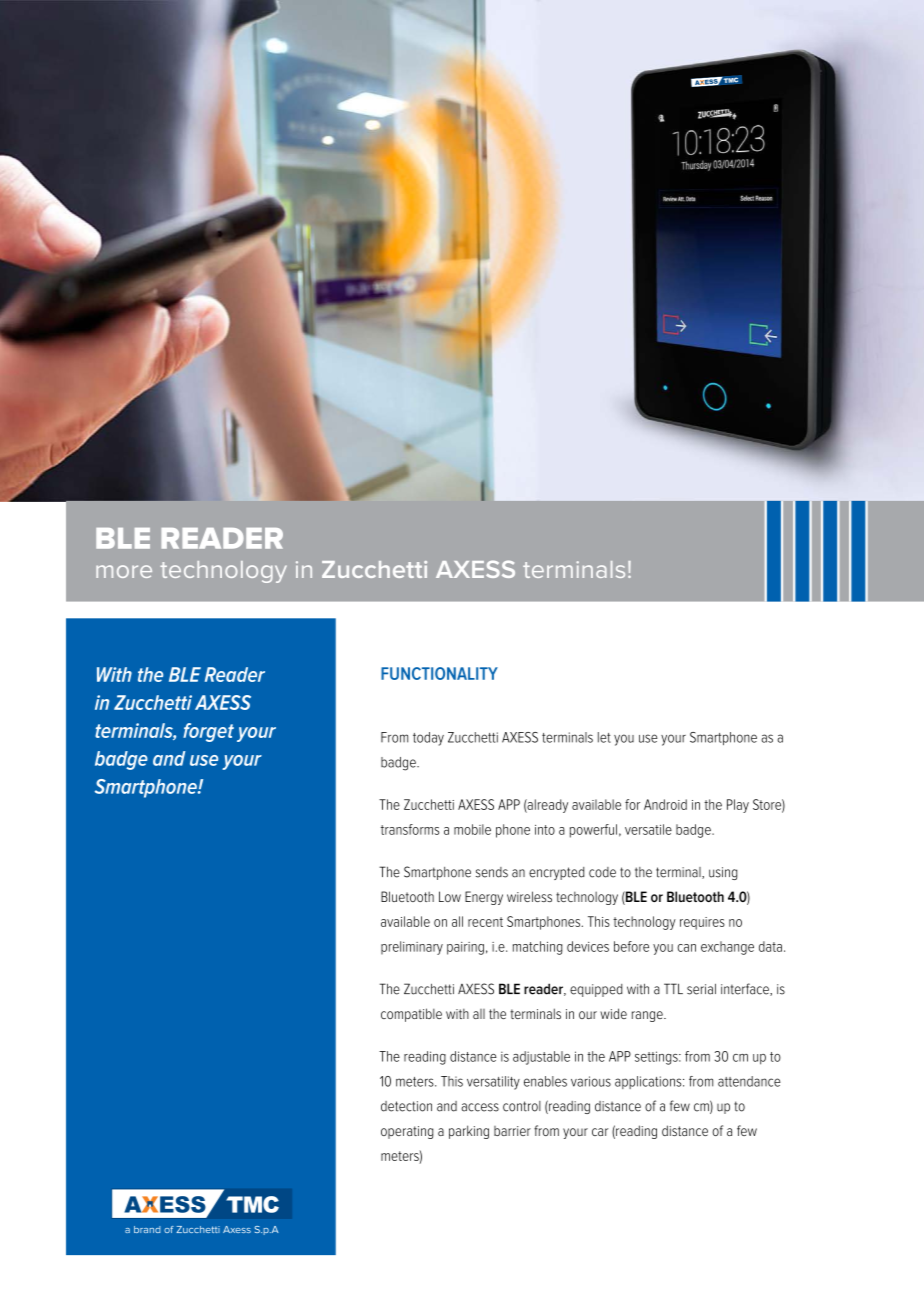 The height and width of the screenshot is (1308, 924). Describe the element at coordinates (665, 804) in the screenshot. I see `Android` at that location.
